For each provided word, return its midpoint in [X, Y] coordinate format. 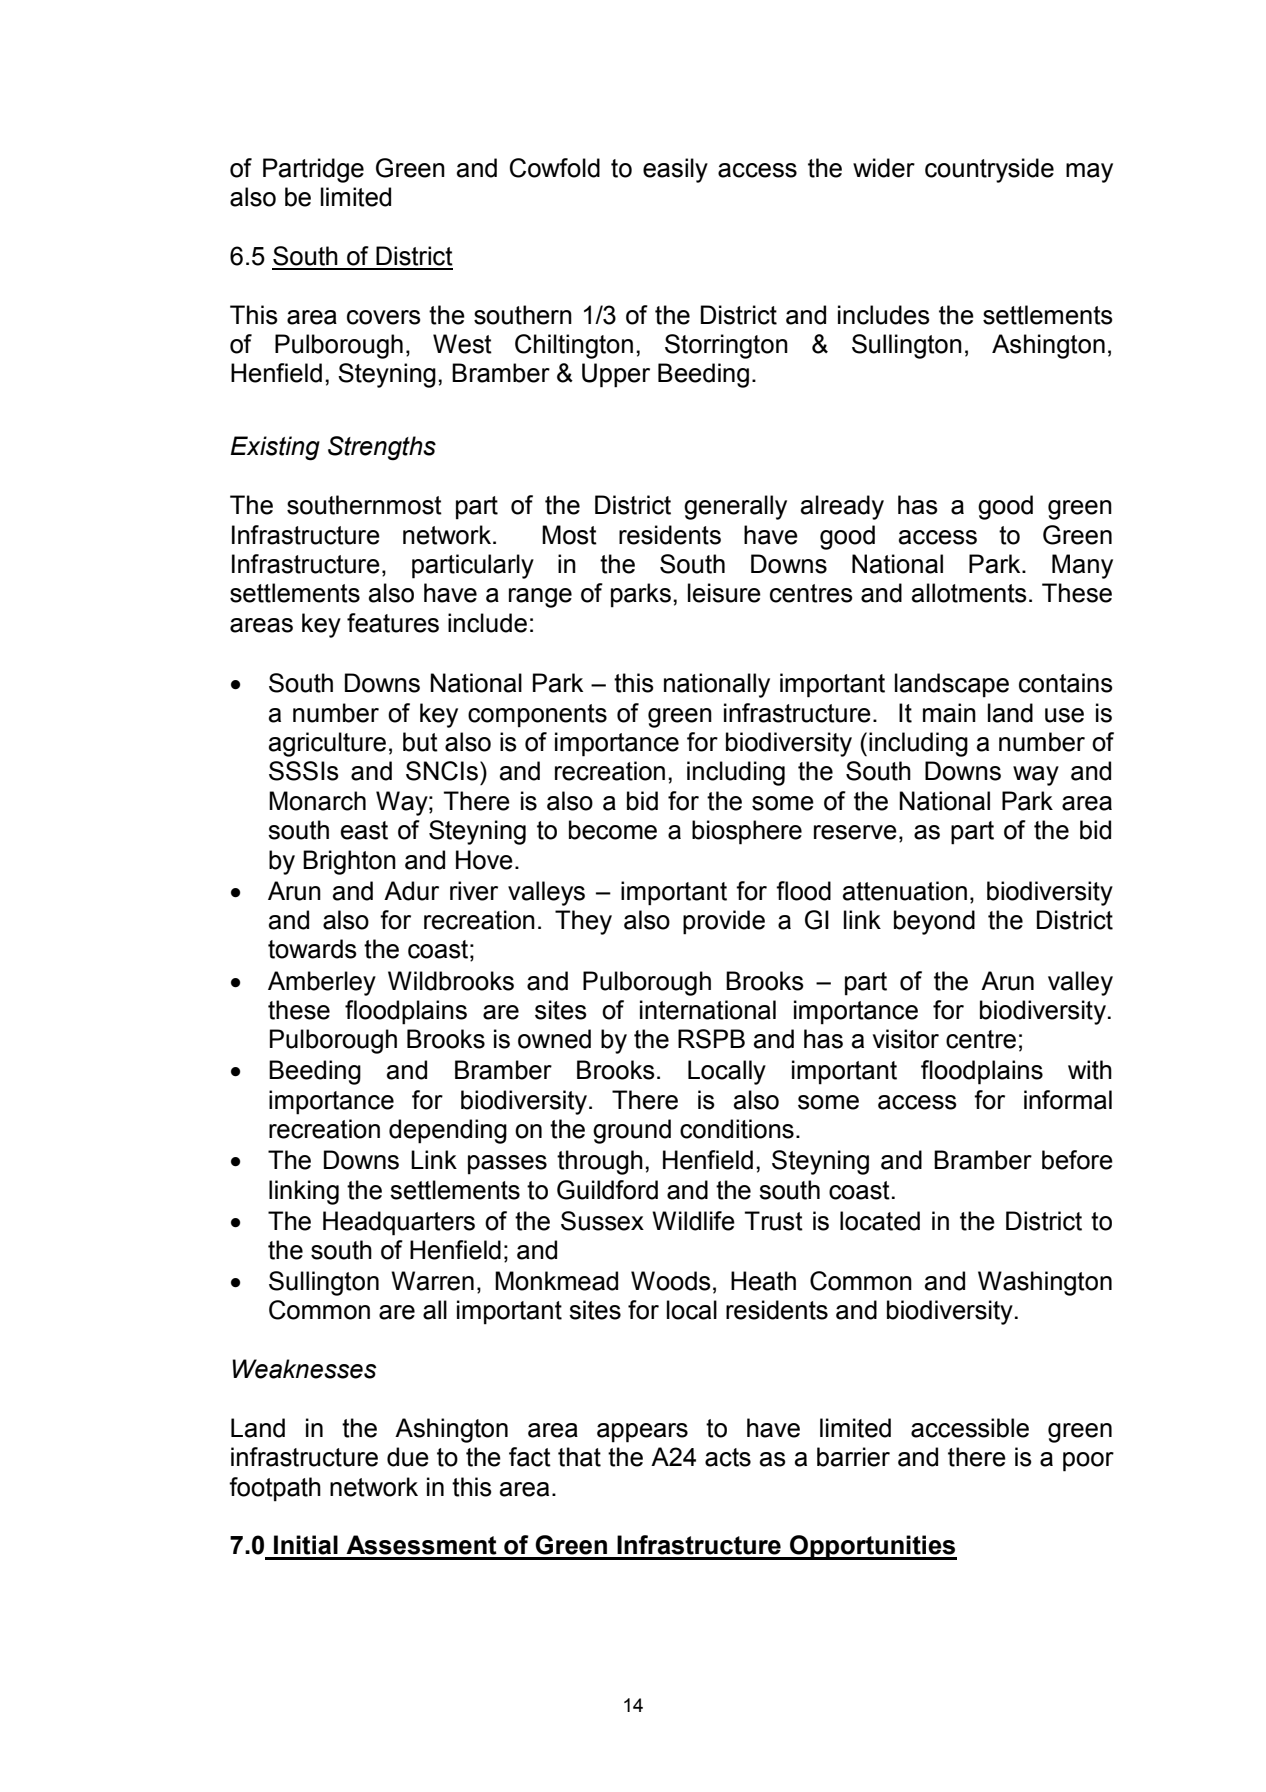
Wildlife [693, 1221]
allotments [969, 593]
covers [384, 317]
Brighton [349, 862]
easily [675, 170]
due [408, 1457]
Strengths [382, 448]
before [1077, 1160]
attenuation [905, 891]
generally [735, 507]
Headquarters [399, 1223]
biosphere [747, 832]
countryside [989, 170]
